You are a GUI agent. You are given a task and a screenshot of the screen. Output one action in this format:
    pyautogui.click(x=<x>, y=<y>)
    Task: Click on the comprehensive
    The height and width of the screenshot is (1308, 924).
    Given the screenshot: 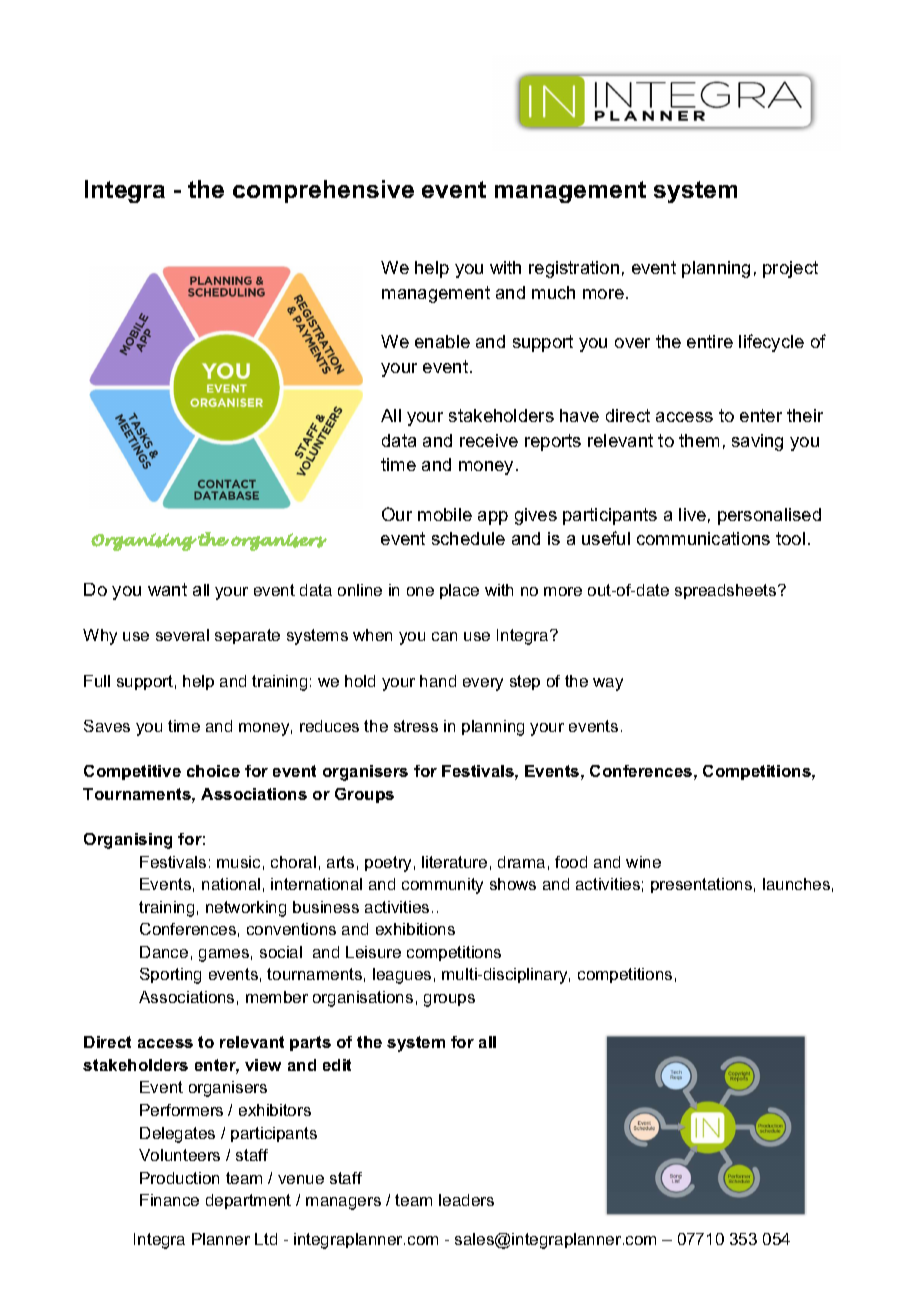 What is the action you would take?
    pyautogui.click(x=323, y=191)
